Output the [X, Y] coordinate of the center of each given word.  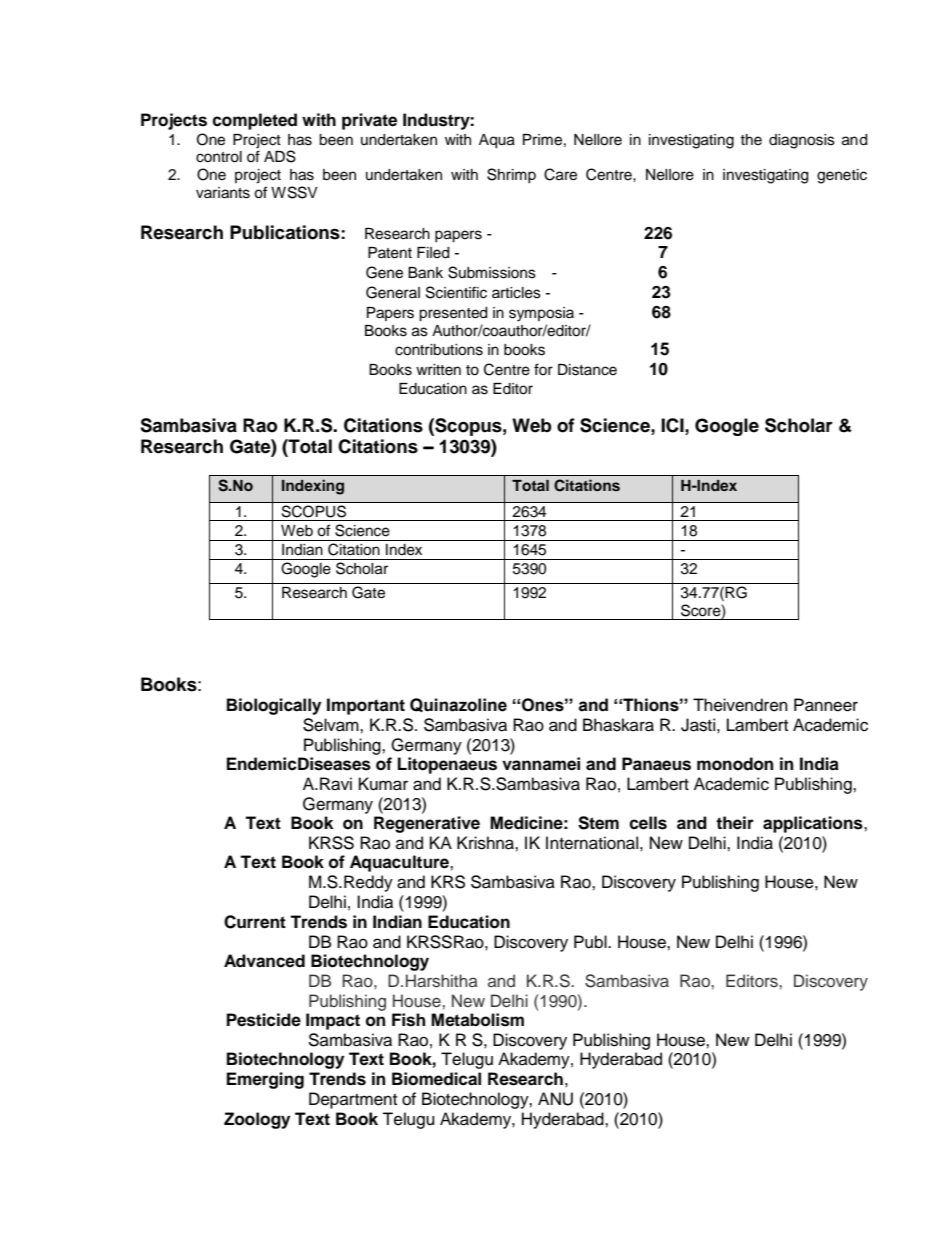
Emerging [265, 1080]
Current [255, 922]
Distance [587, 370]
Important [366, 706]
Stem [598, 823]
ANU [555, 1099]
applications [814, 824]
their [735, 823]
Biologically [274, 706]
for [543, 369]
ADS [280, 156]
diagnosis [802, 141]
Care [560, 174]
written [438, 370]
